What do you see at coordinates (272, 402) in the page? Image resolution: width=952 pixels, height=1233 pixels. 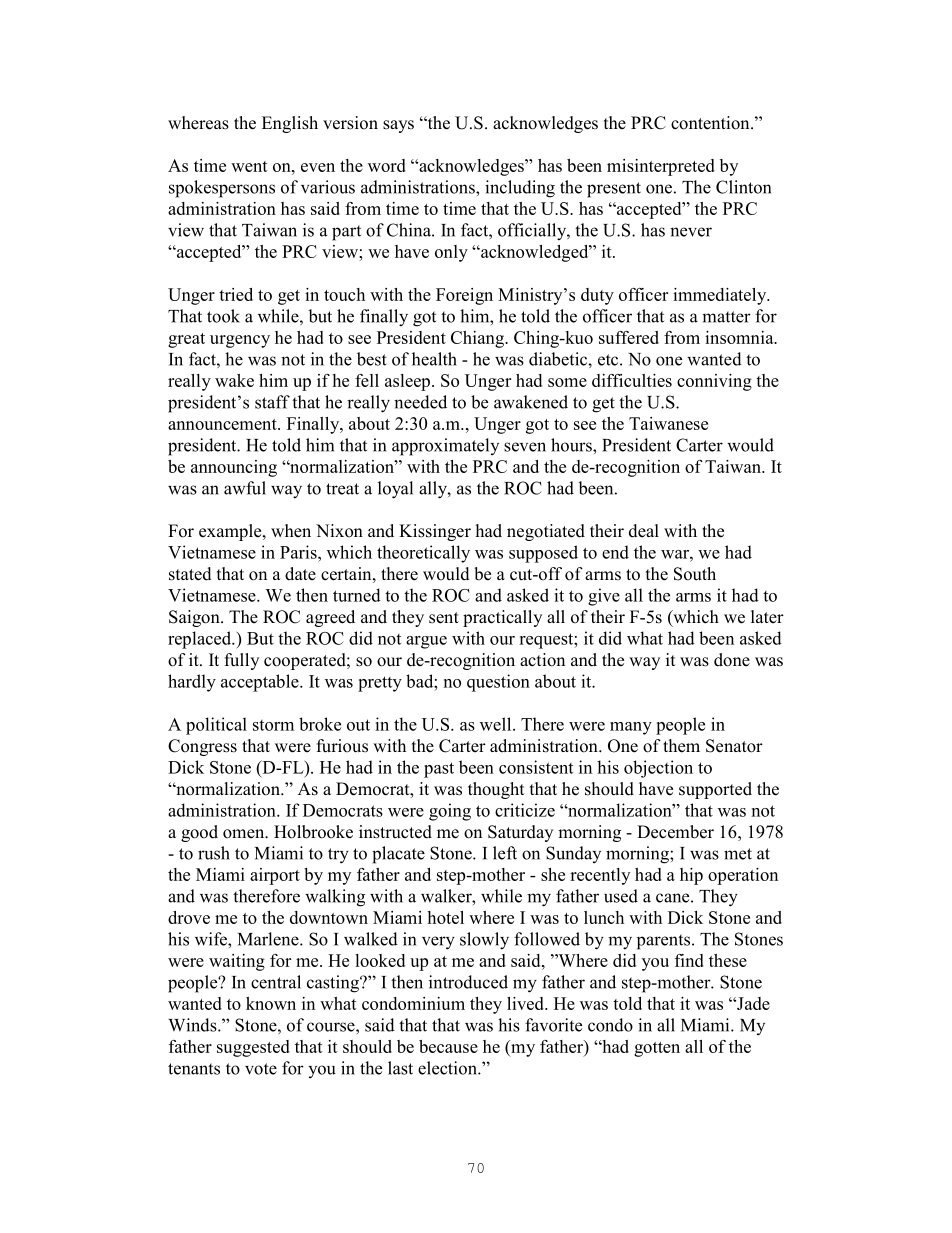 I see `staff` at bounding box center [272, 402].
